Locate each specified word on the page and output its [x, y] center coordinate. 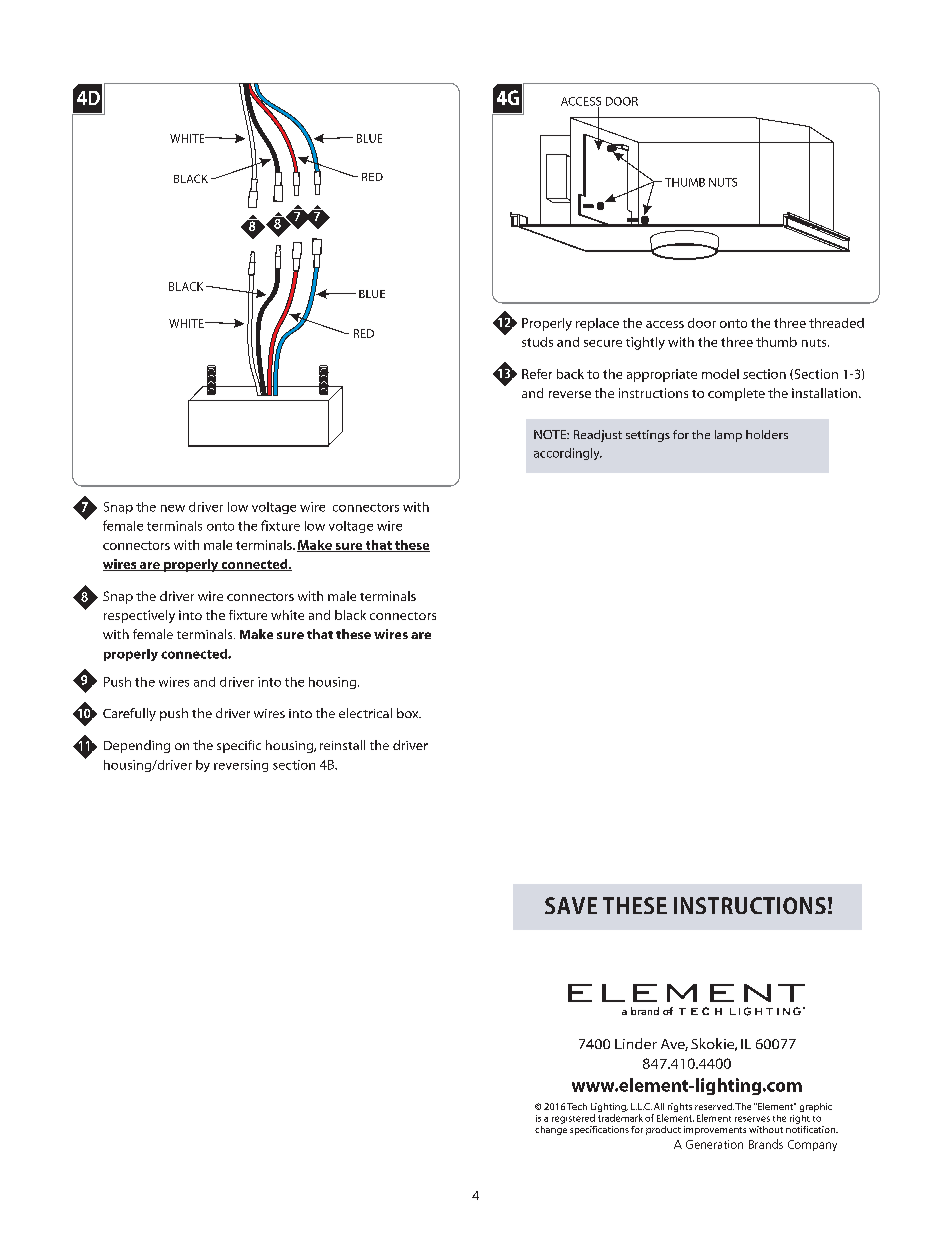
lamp [728, 436]
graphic [816, 1107]
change [551, 1129]
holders [767, 434]
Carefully [129, 714]
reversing [241, 766]
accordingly [568, 454]
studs [537, 342]
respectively [139, 616]
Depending [137, 746]
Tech [577, 1106]
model [720, 374]
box [409, 713]
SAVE [571, 905]
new [173, 508]
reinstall [342, 745]
